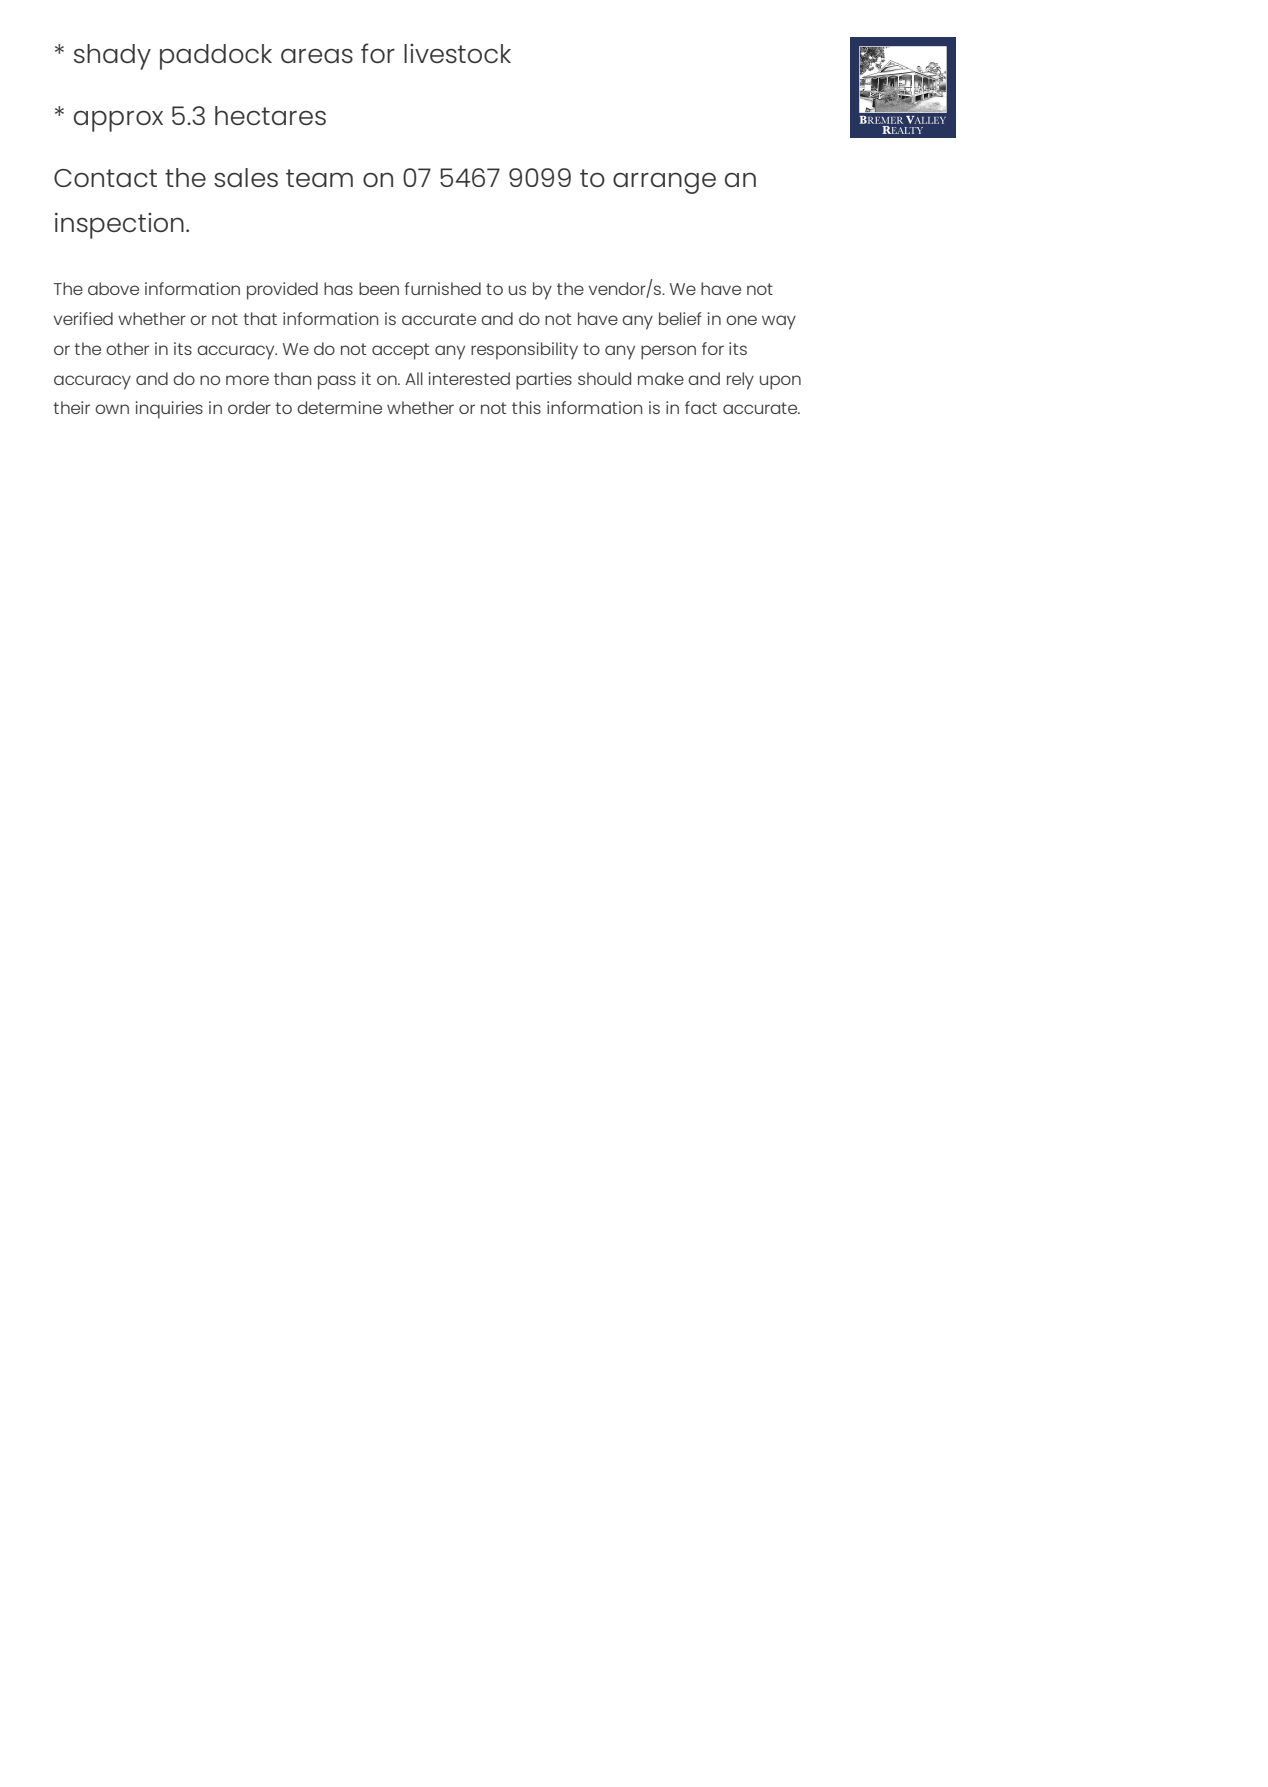 This document has height=1787, width=1268. Describe the element at coordinates (701, 407) in the document. I see `fact` at that location.
